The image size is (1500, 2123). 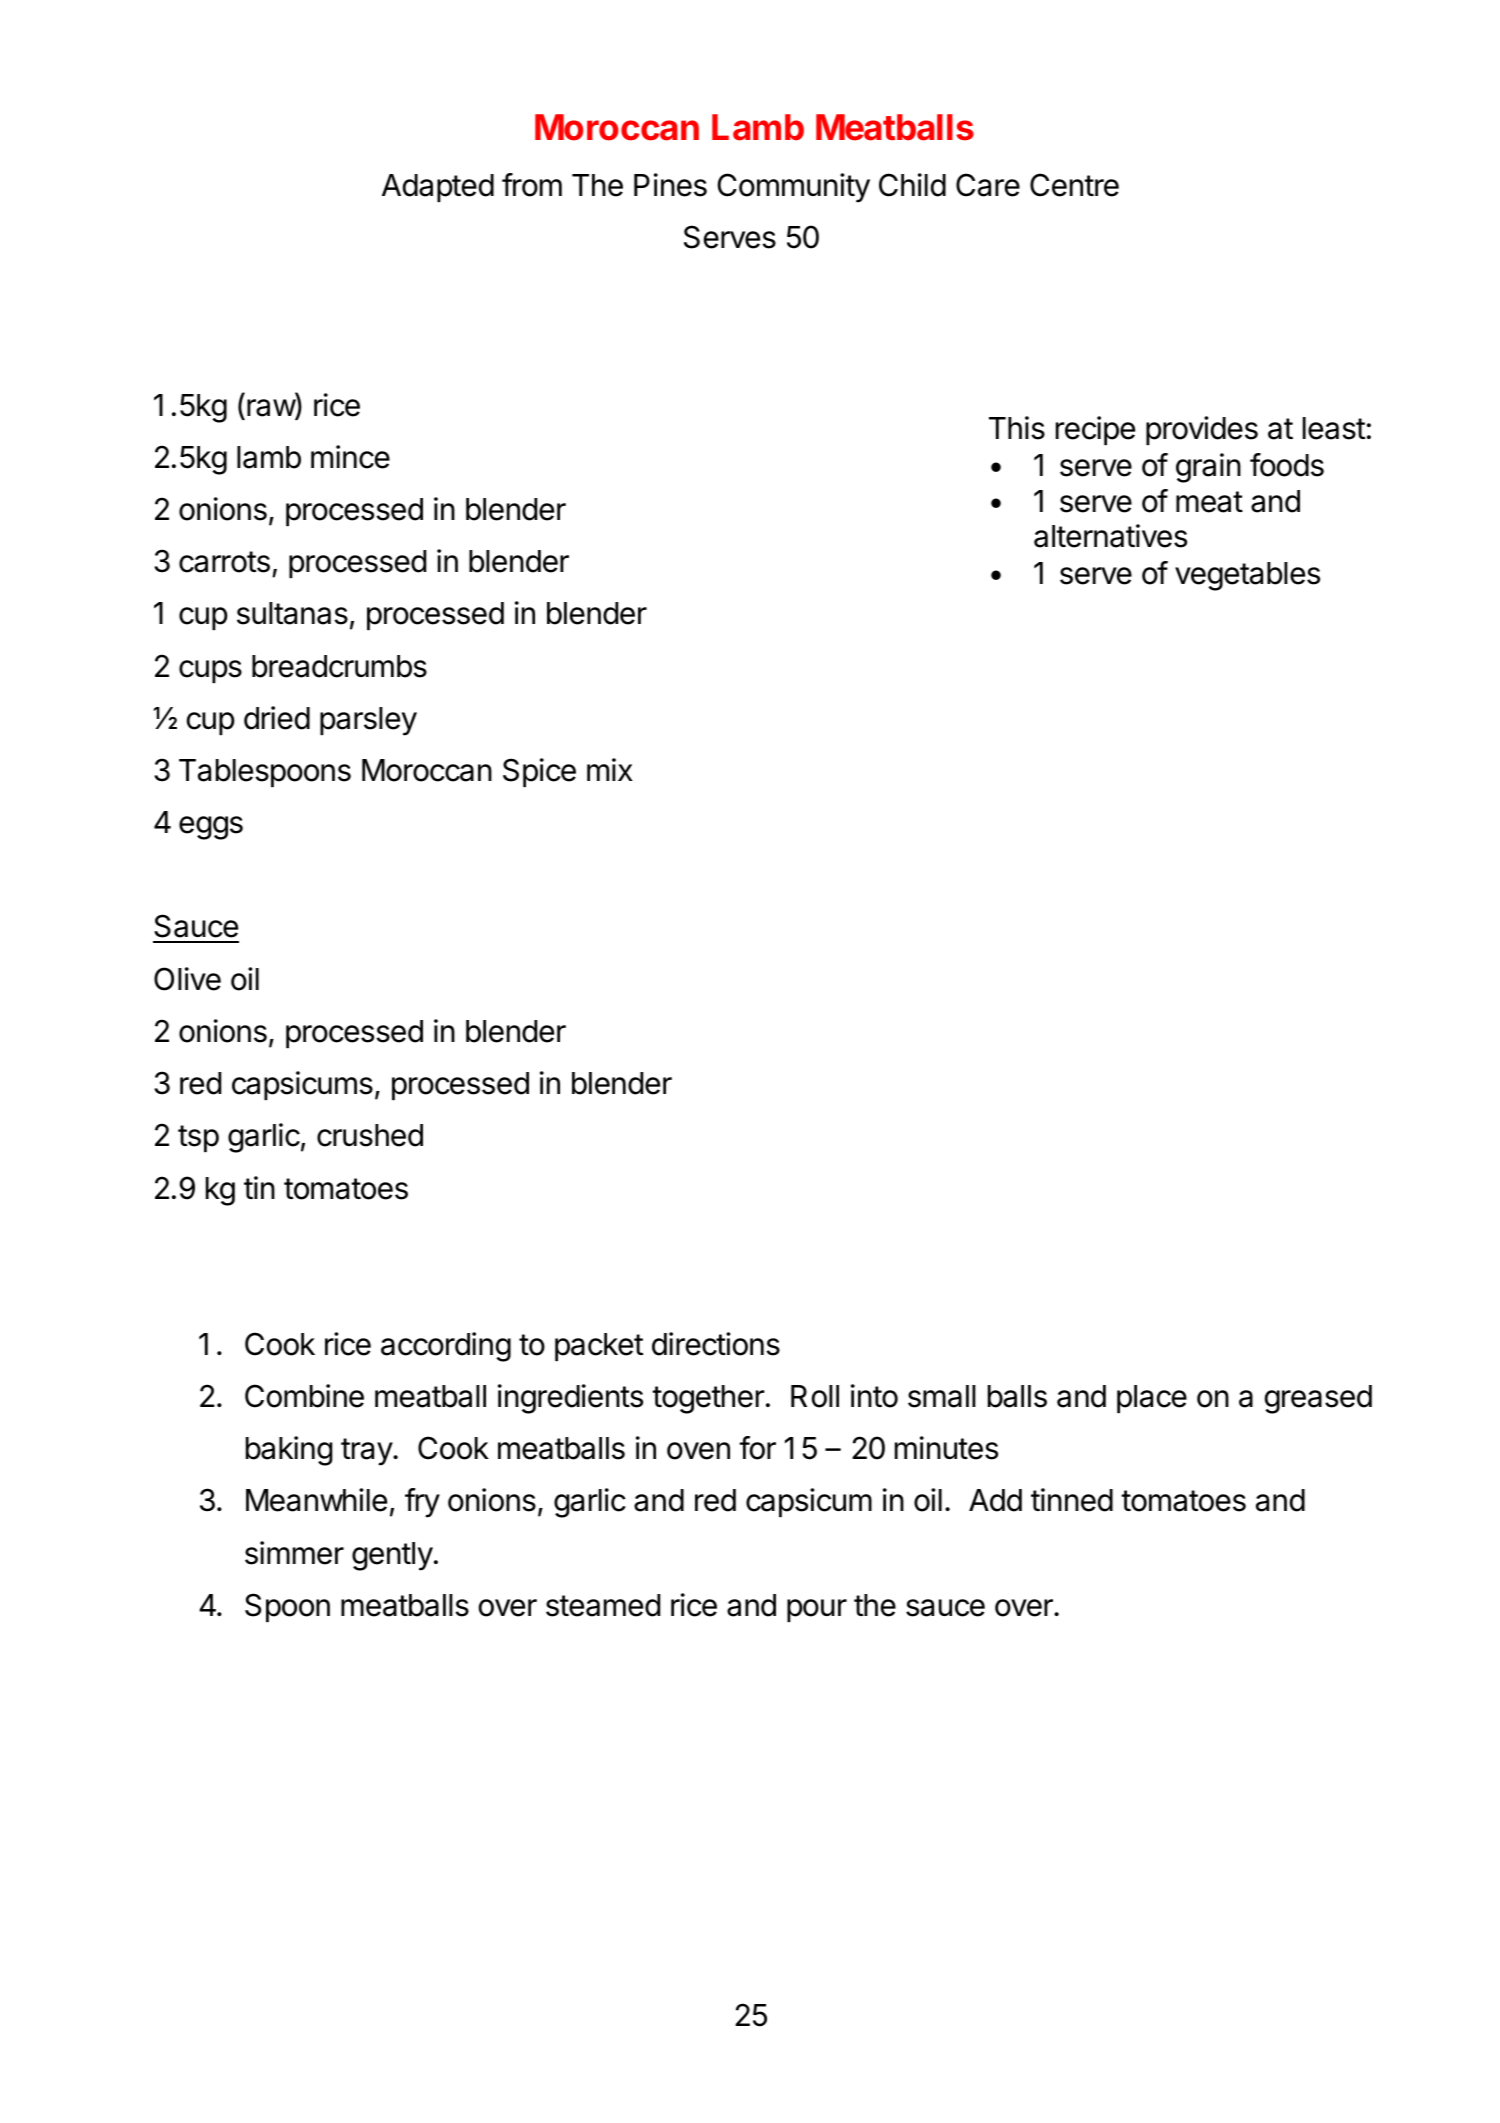 I want to click on eggs, so click(x=211, y=828).
